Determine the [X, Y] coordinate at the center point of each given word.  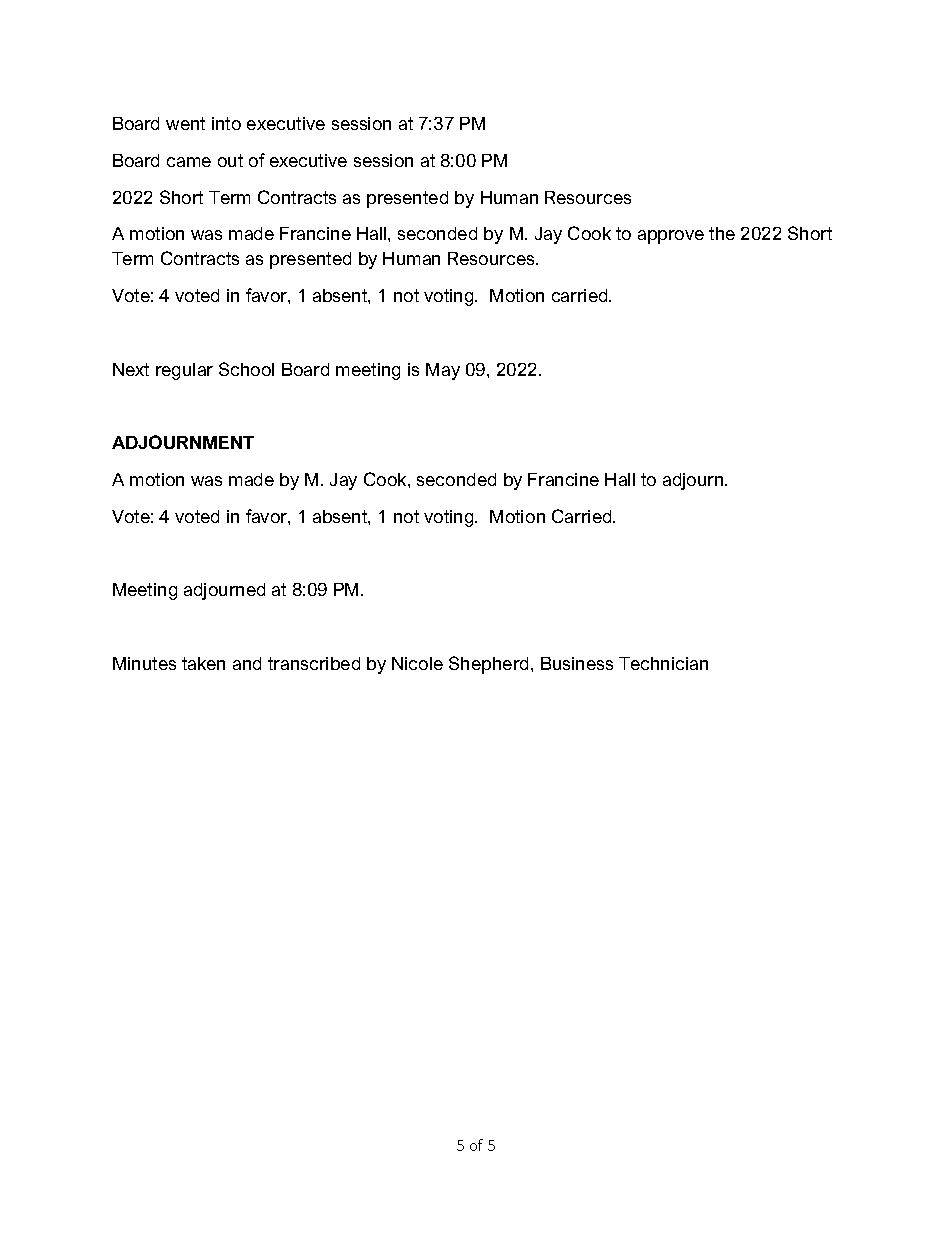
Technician [663, 663]
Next [131, 369]
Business [577, 663]
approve [671, 237]
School [246, 369]
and [247, 663]
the [722, 233]
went [185, 123]
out [230, 160]
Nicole [417, 663]
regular [184, 371]
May [443, 371]
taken [203, 663]
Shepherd [490, 665]
